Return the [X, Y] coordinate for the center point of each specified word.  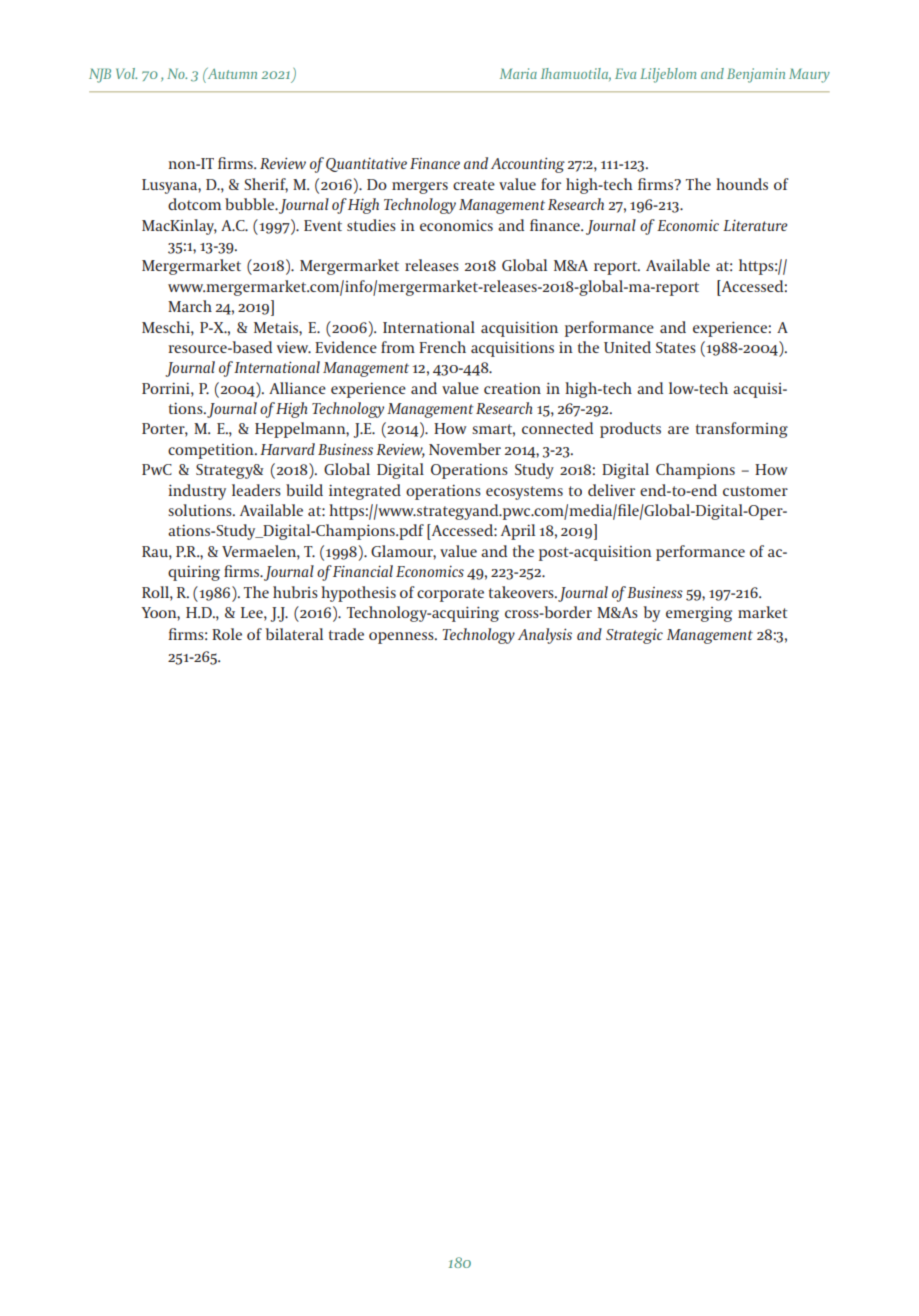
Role [227, 634]
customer [755, 491]
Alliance [297, 388]
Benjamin [756, 75]
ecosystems [524, 493]
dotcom [194, 204]
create [474, 185]
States [676, 347]
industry [197, 492]
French [442, 347]
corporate [450, 595]
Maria [518, 73]
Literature [755, 225]
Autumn [231, 73]
